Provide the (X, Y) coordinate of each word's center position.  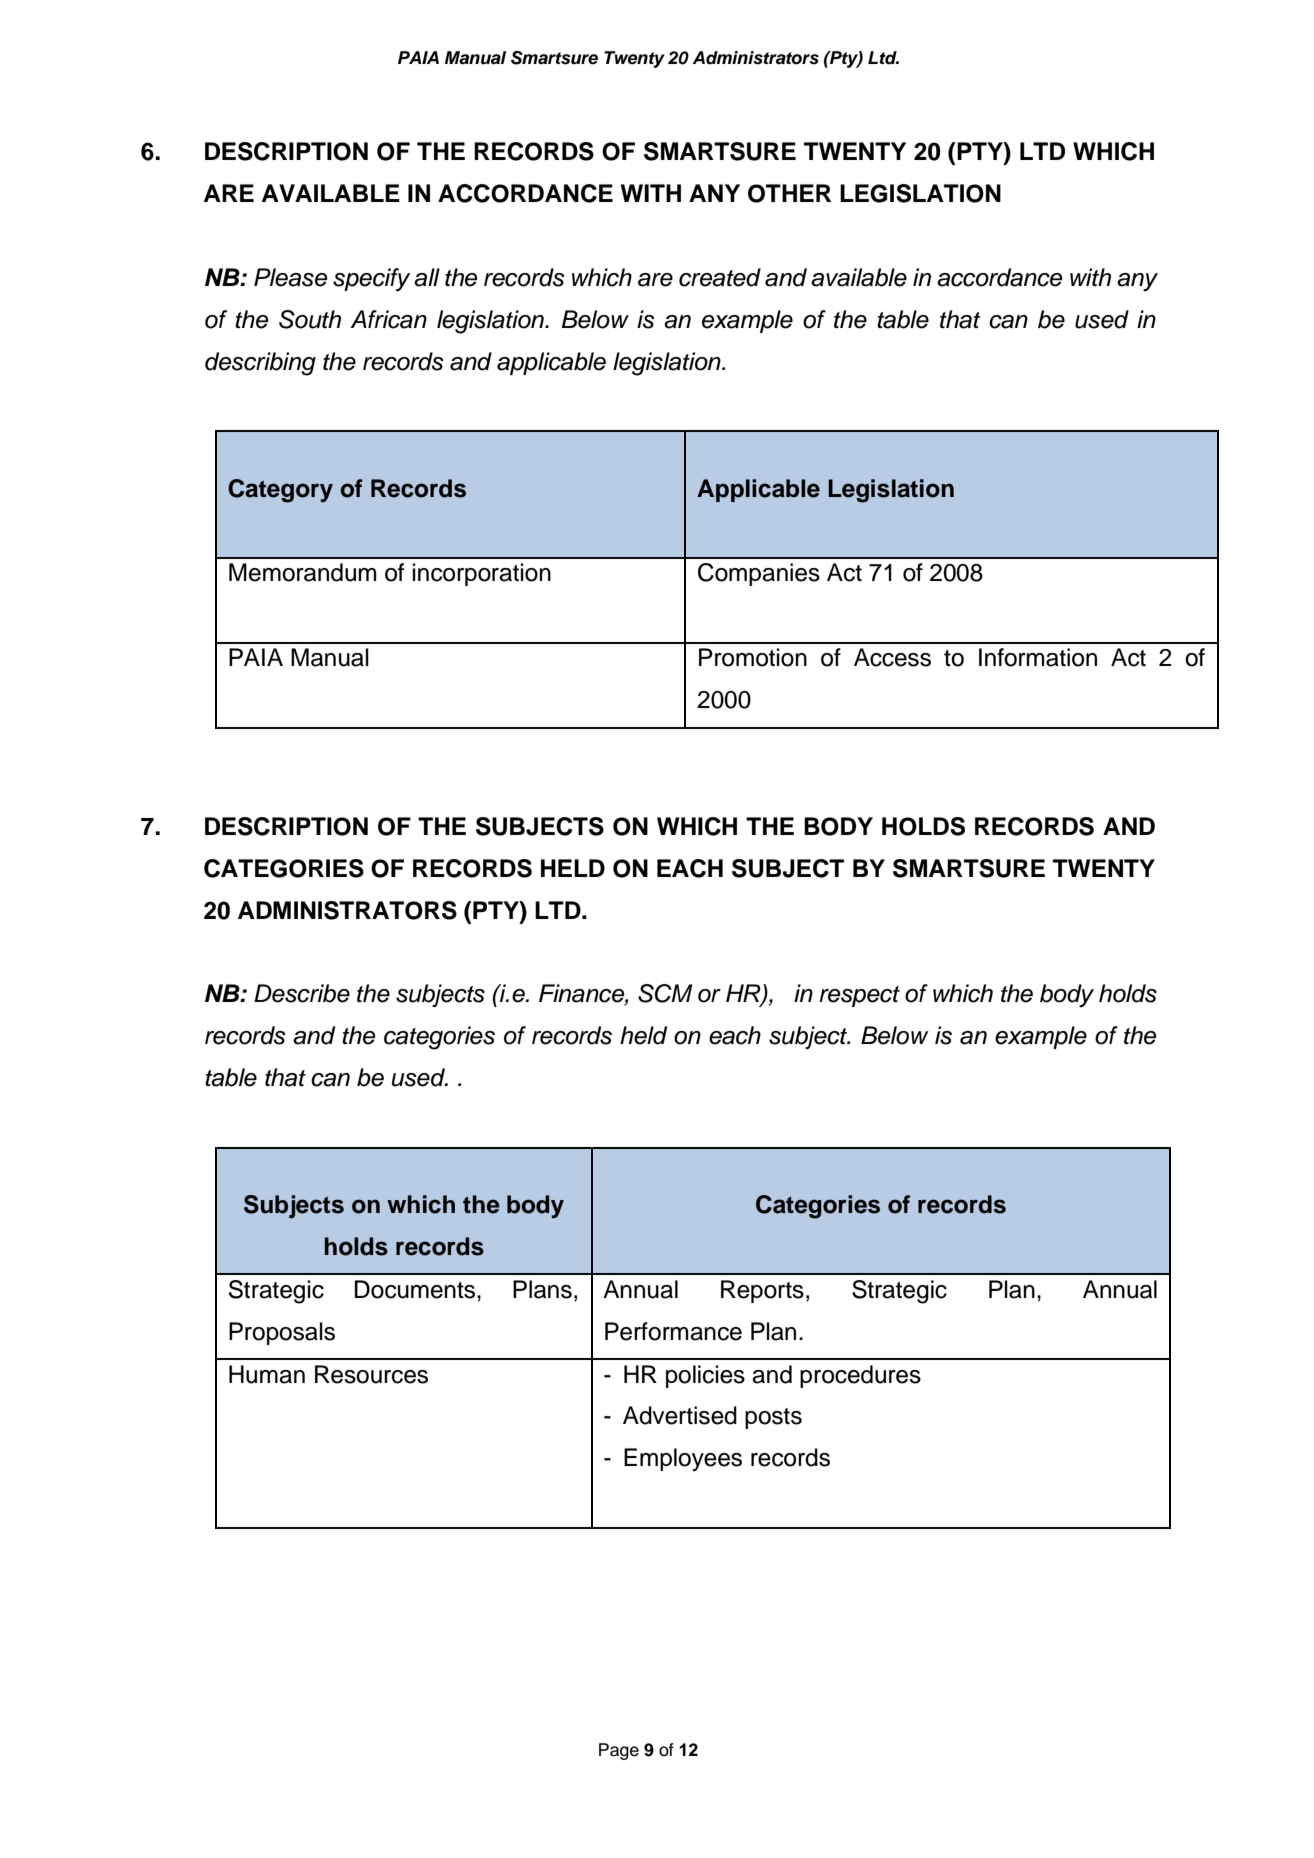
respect (860, 996)
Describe (302, 993)
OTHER (789, 193)
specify (371, 280)
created (720, 277)
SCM (665, 993)
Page (619, 1751)
